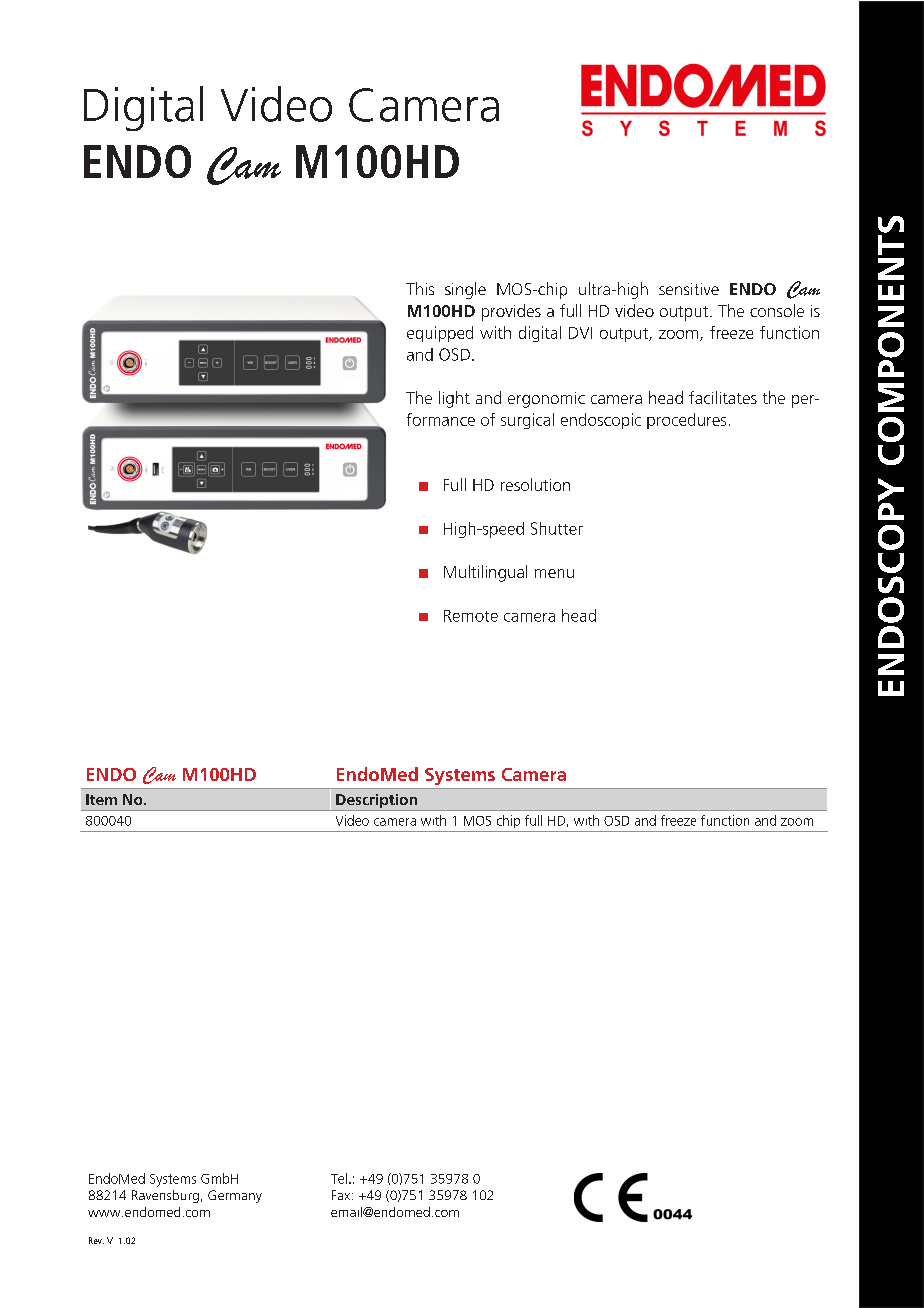 This screenshot has width=924, height=1308. I want to click on This, so click(420, 288).
